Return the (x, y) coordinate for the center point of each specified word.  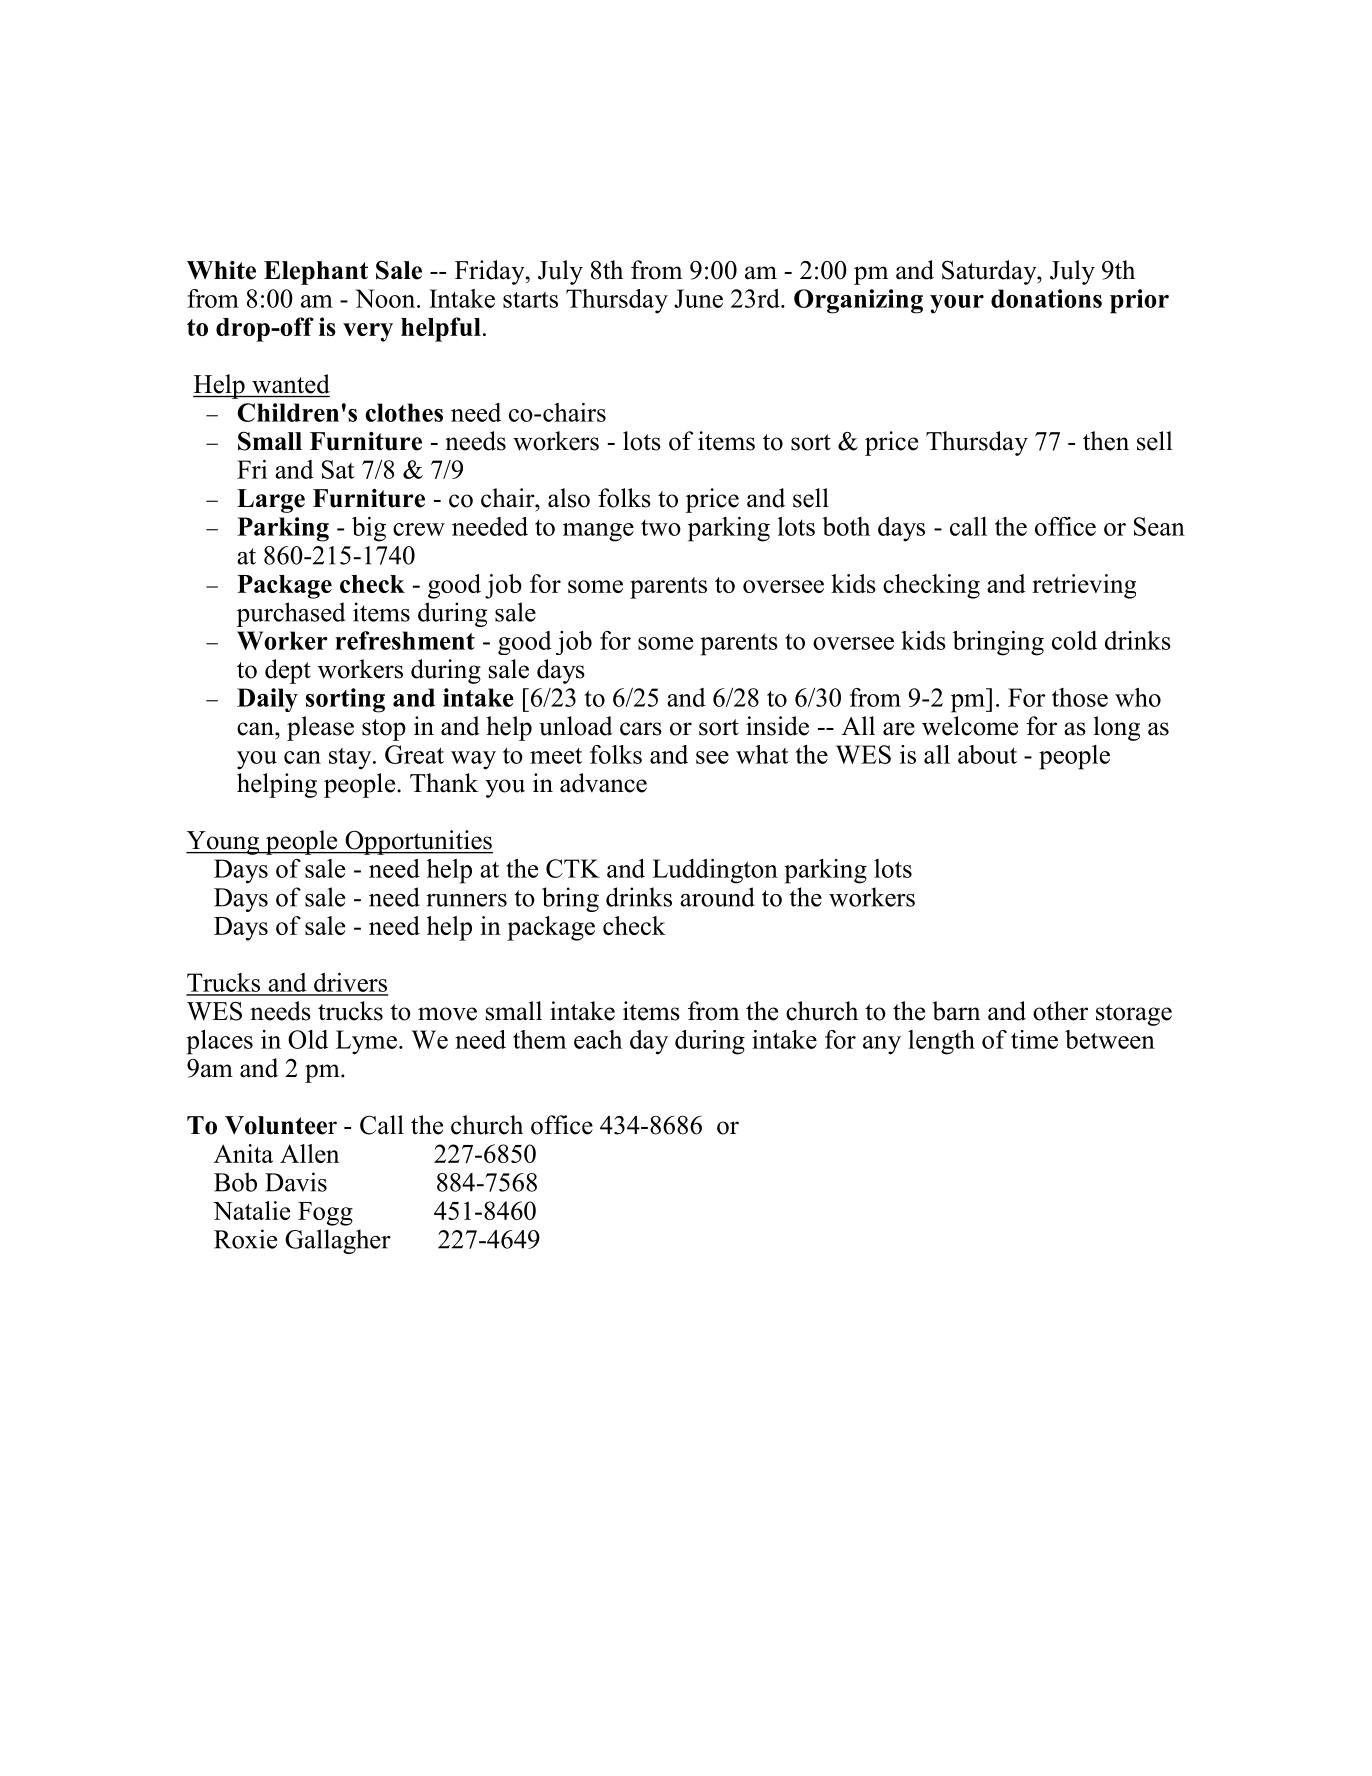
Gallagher (338, 1241)
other (1060, 1011)
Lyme (366, 1042)
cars (641, 729)
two (661, 527)
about (987, 754)
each (598, 1039)
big (369, 529)
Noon (386, 298)
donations (1046, 298)
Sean (1159, 526)
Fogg (325, 1214)
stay (351, 759)
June (698, 298)
